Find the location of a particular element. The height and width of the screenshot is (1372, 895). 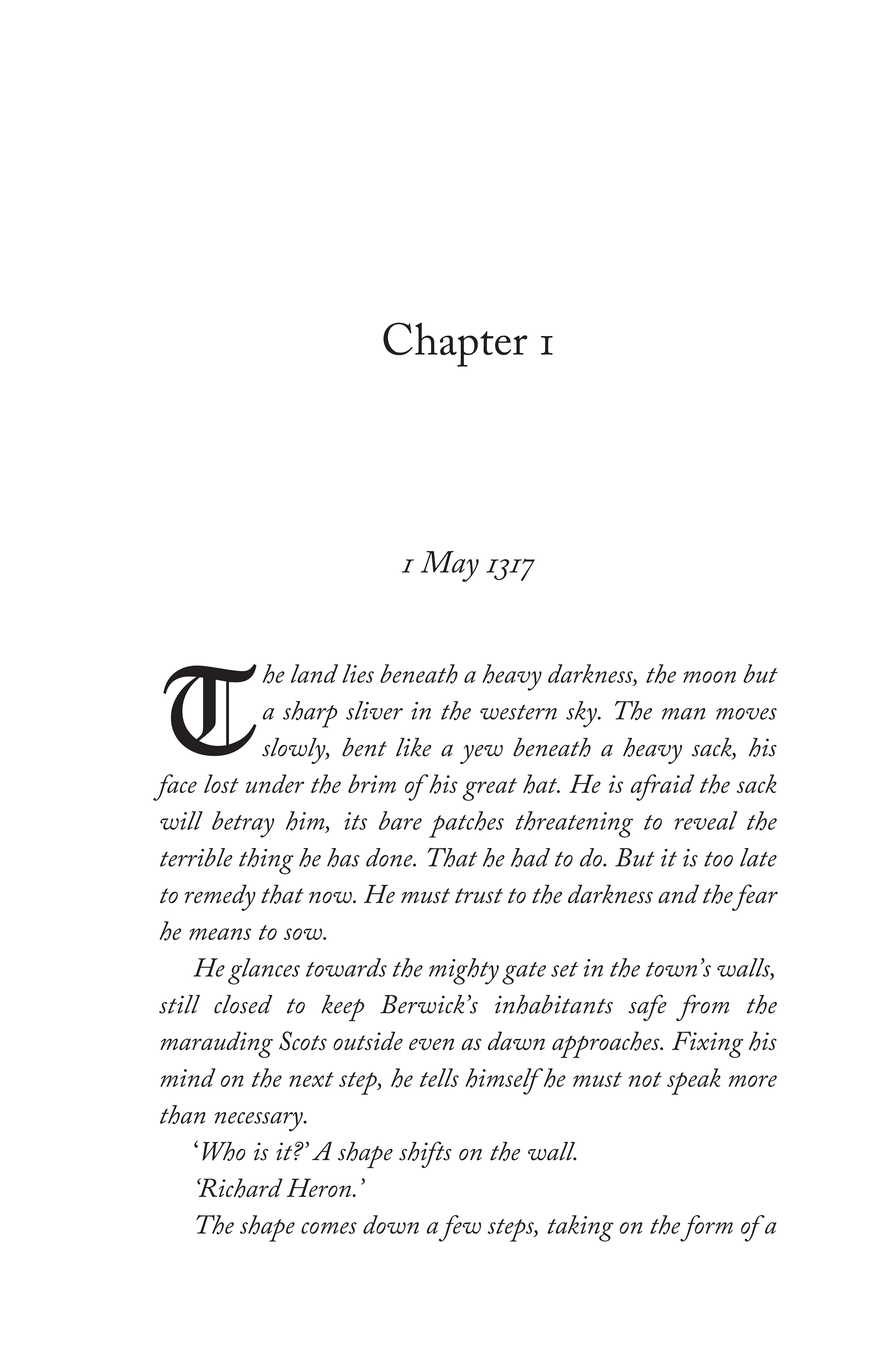

great is located at coordinates (489, 789).
